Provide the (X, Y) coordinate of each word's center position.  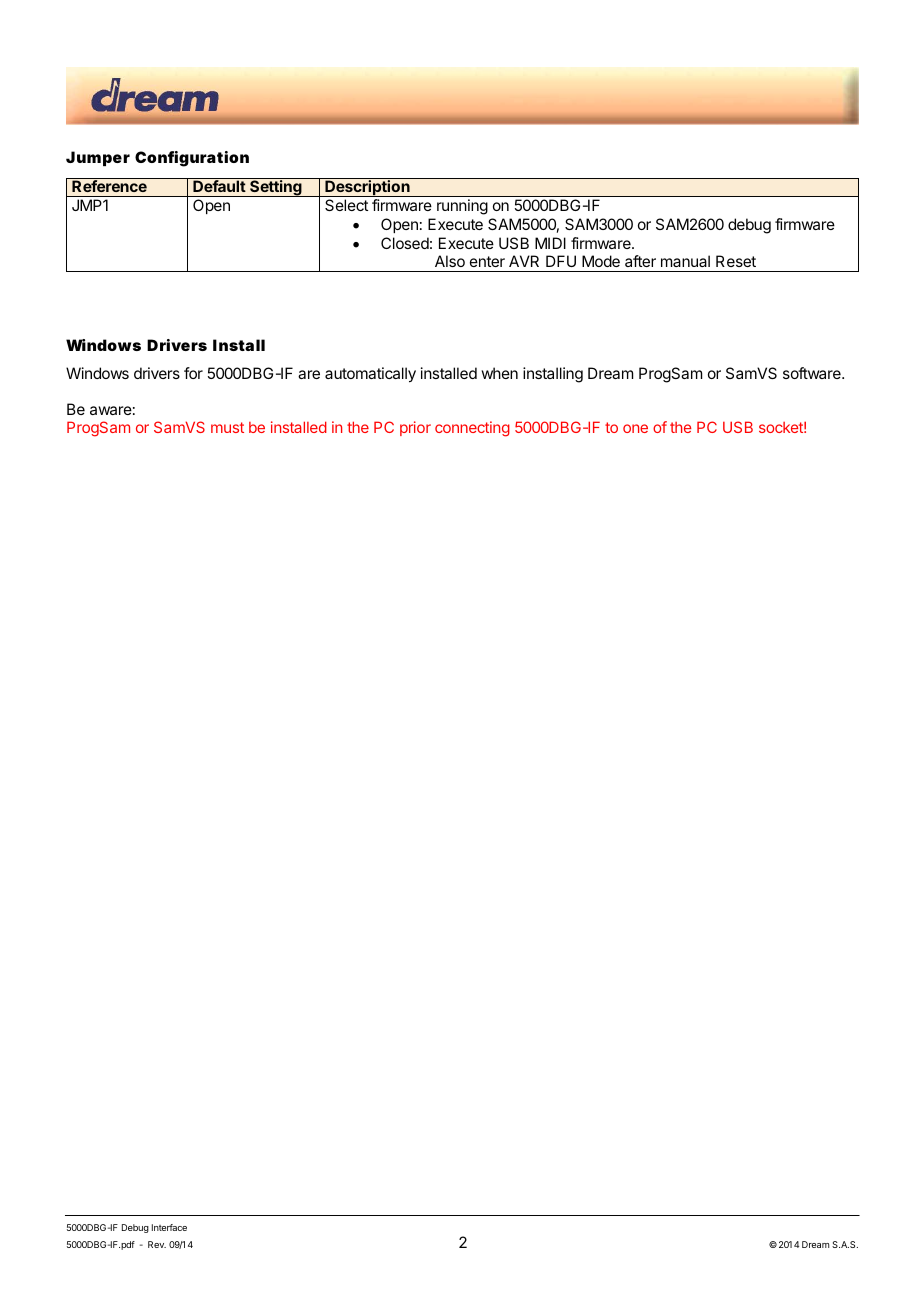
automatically (370, 375)
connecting (472, 429)
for (193, 373)
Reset (736, 261)
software (813, 373)
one (635, 428)
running (462, 207)
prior (415, 428)
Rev (157, 1244)
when (499, 373)
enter (487, 261)
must (227, 427)
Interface (169, 1227)
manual (685, 261)
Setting (276, 188)
